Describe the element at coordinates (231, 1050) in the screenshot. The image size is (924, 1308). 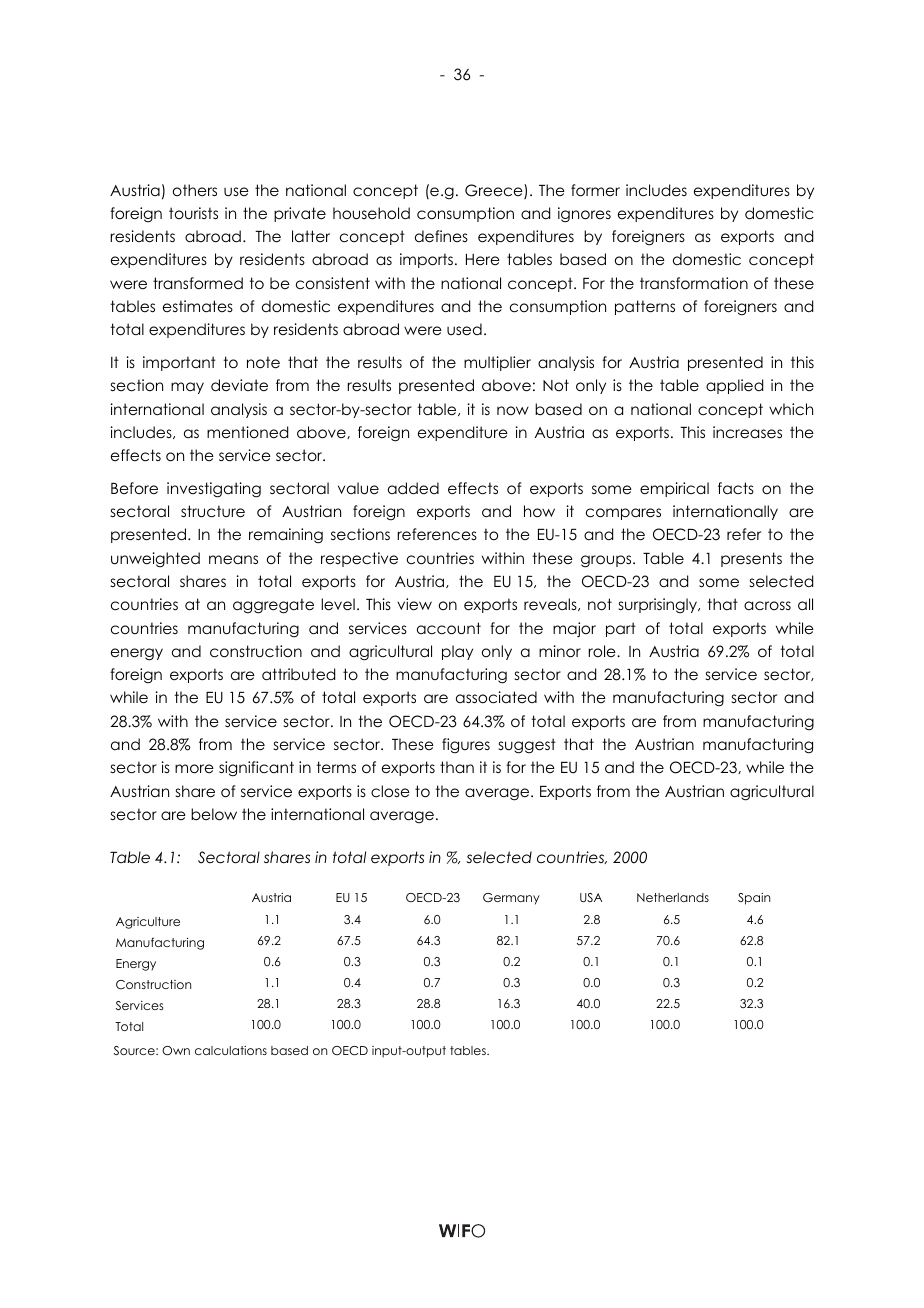
I see `calculations` at that location.
